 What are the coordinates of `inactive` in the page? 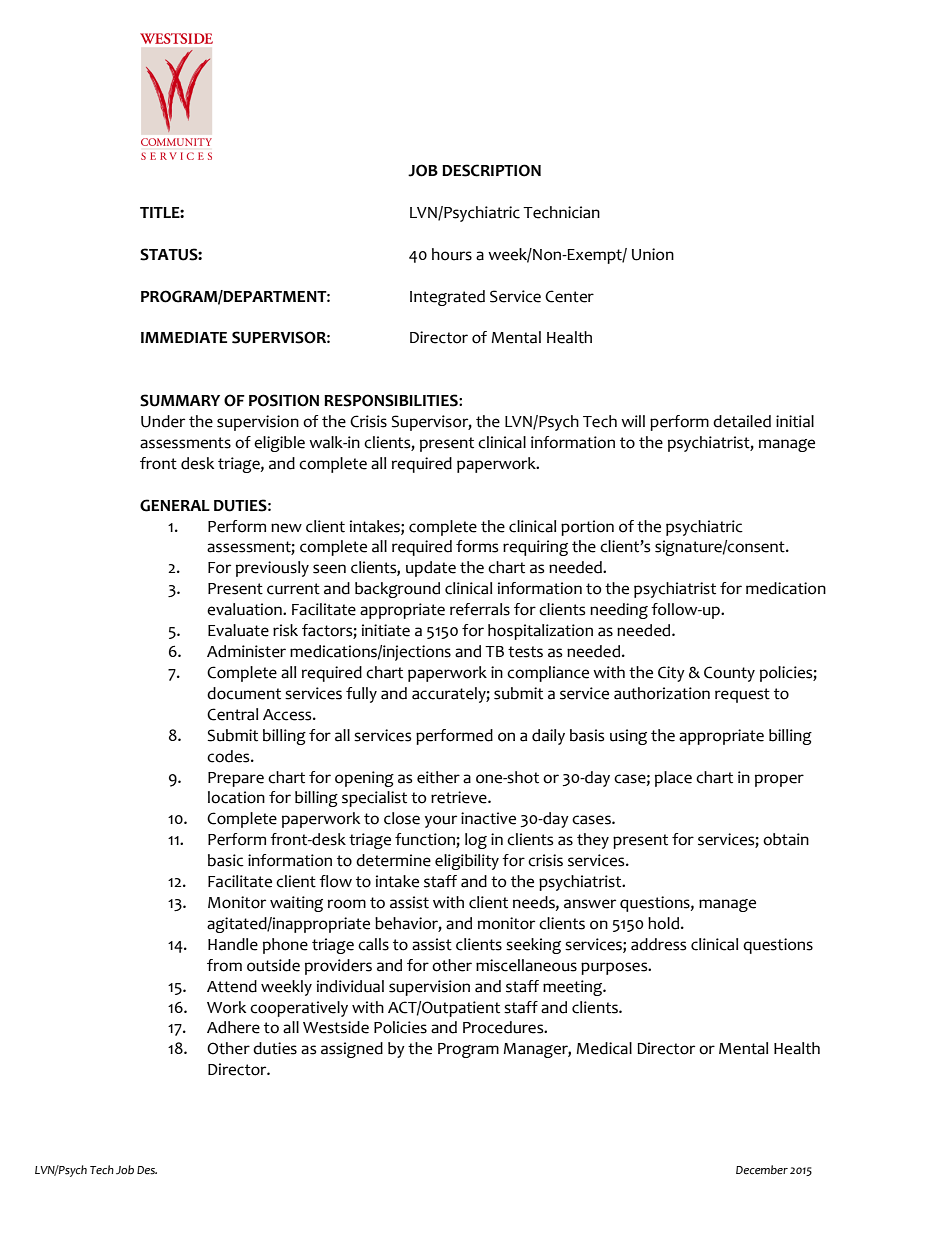 It's located at (488, 818).
